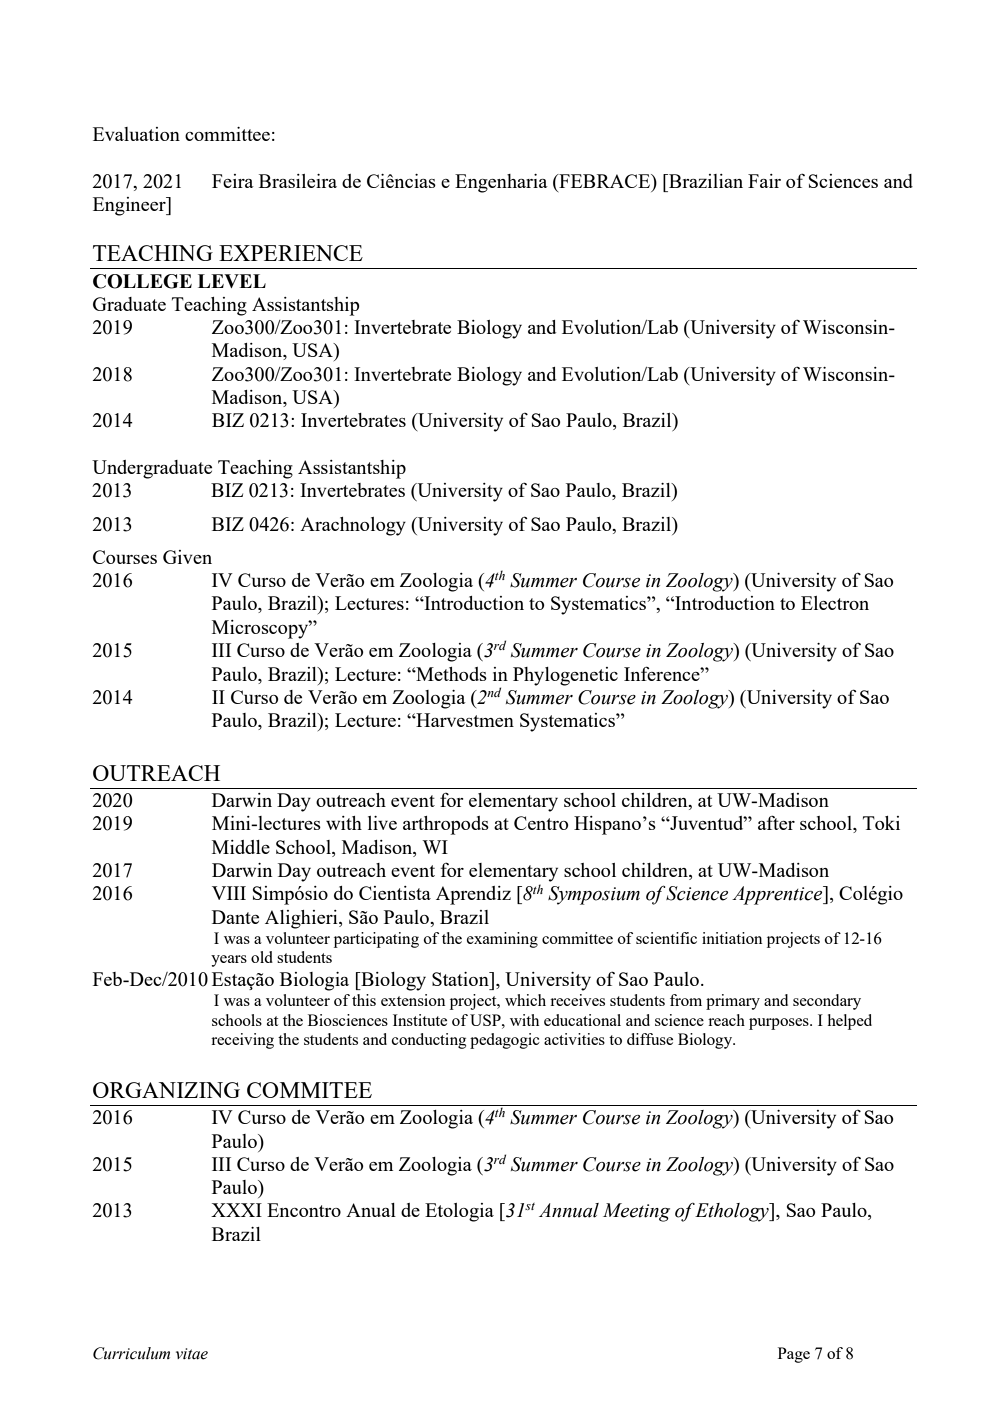  Describe the element at coordinates (565, 676) in the image. I see `Phylogenetic` at that location.
